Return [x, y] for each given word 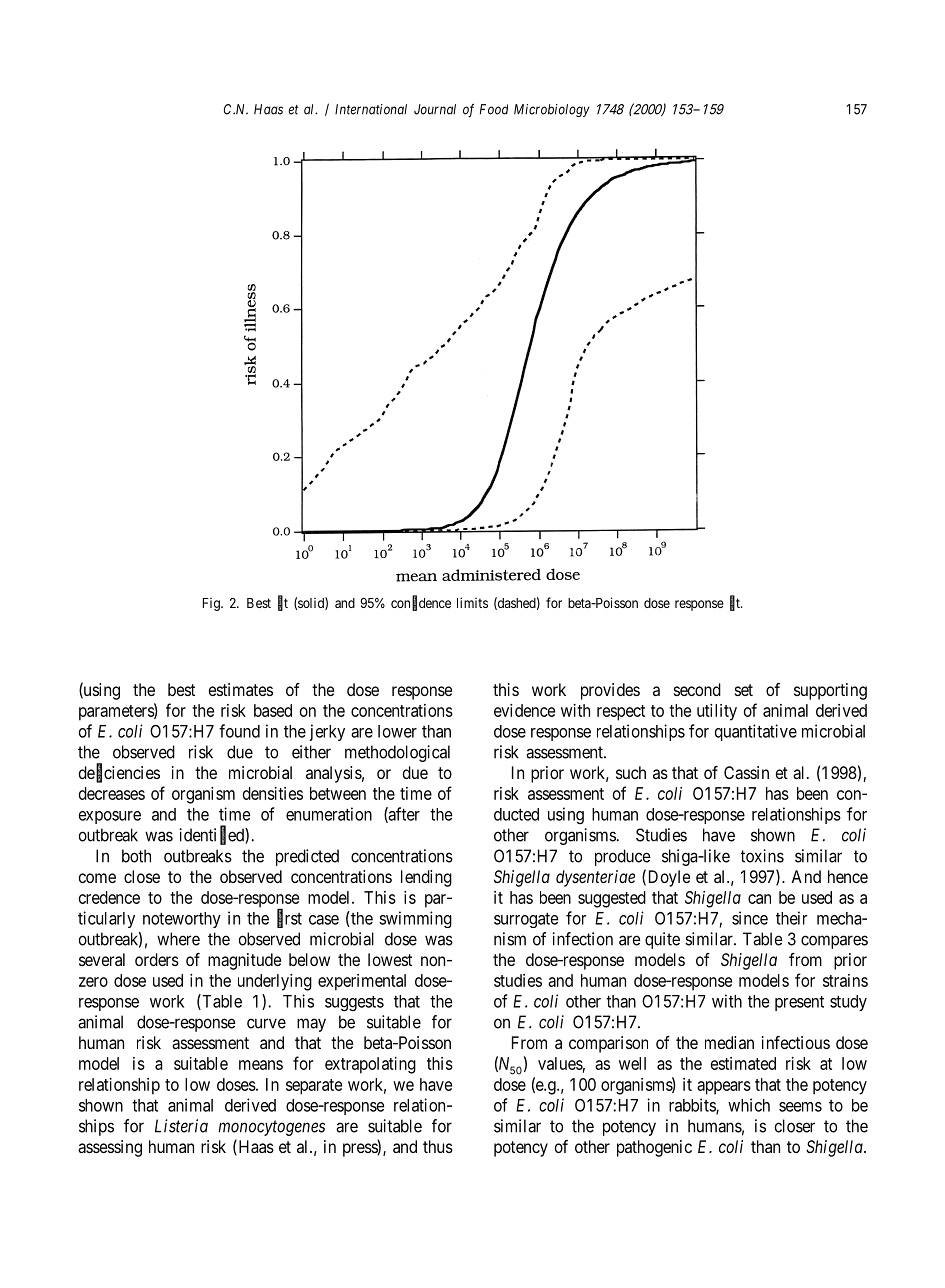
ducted [516, 814]
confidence [421, 603]
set [744, 690]
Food [494, 109]
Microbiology [552, 110]
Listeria [181, 1126]
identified [213, 835]
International [371, 109]
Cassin [746, 772]
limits [472, 602]
